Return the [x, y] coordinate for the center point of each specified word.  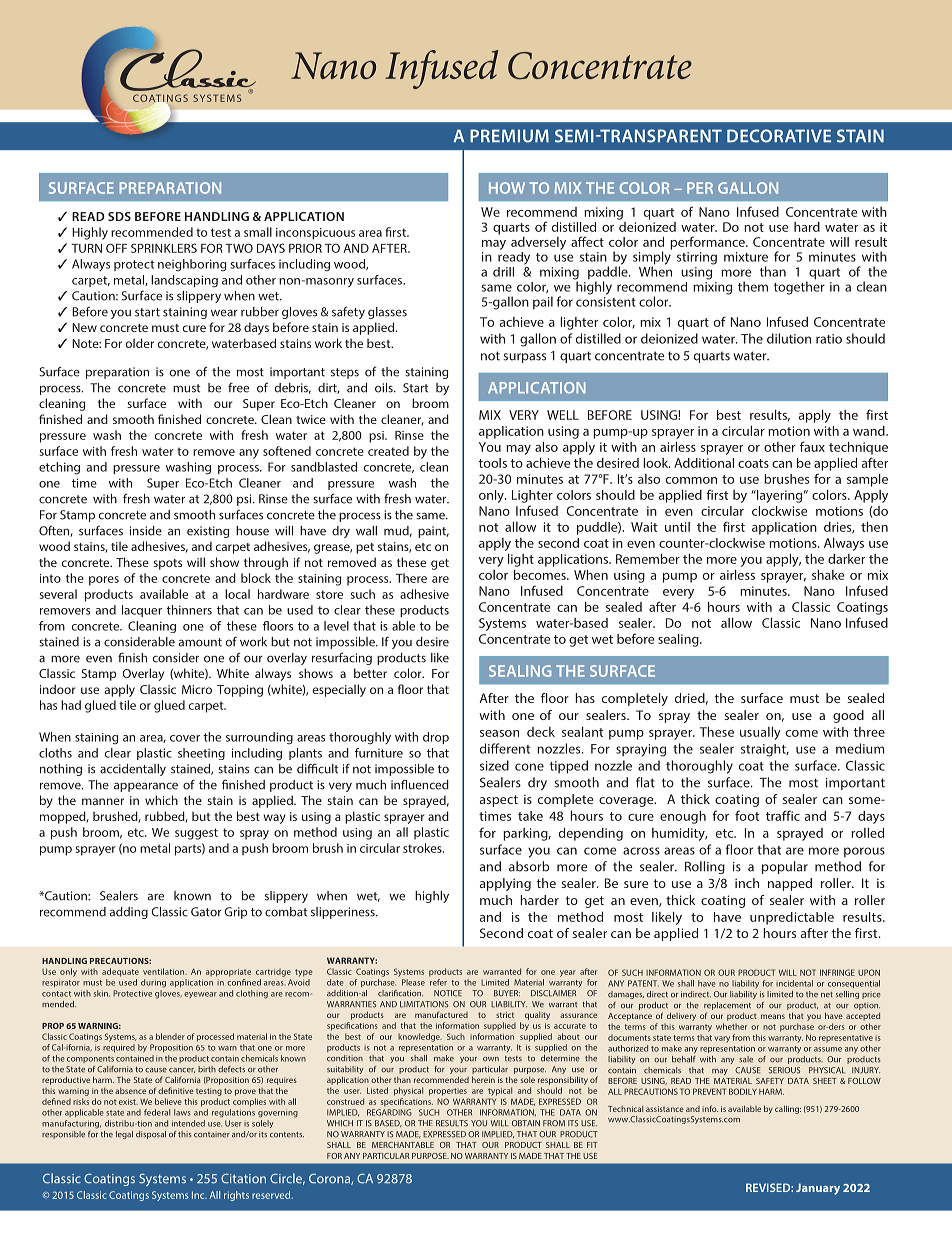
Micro [197, 689]
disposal [151, 1135]
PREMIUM [509, 136]
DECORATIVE [779, 136]
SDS [119, 216]
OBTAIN [526, 1123]
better [370, 673]
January [818, 1189]
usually [760, 733]
